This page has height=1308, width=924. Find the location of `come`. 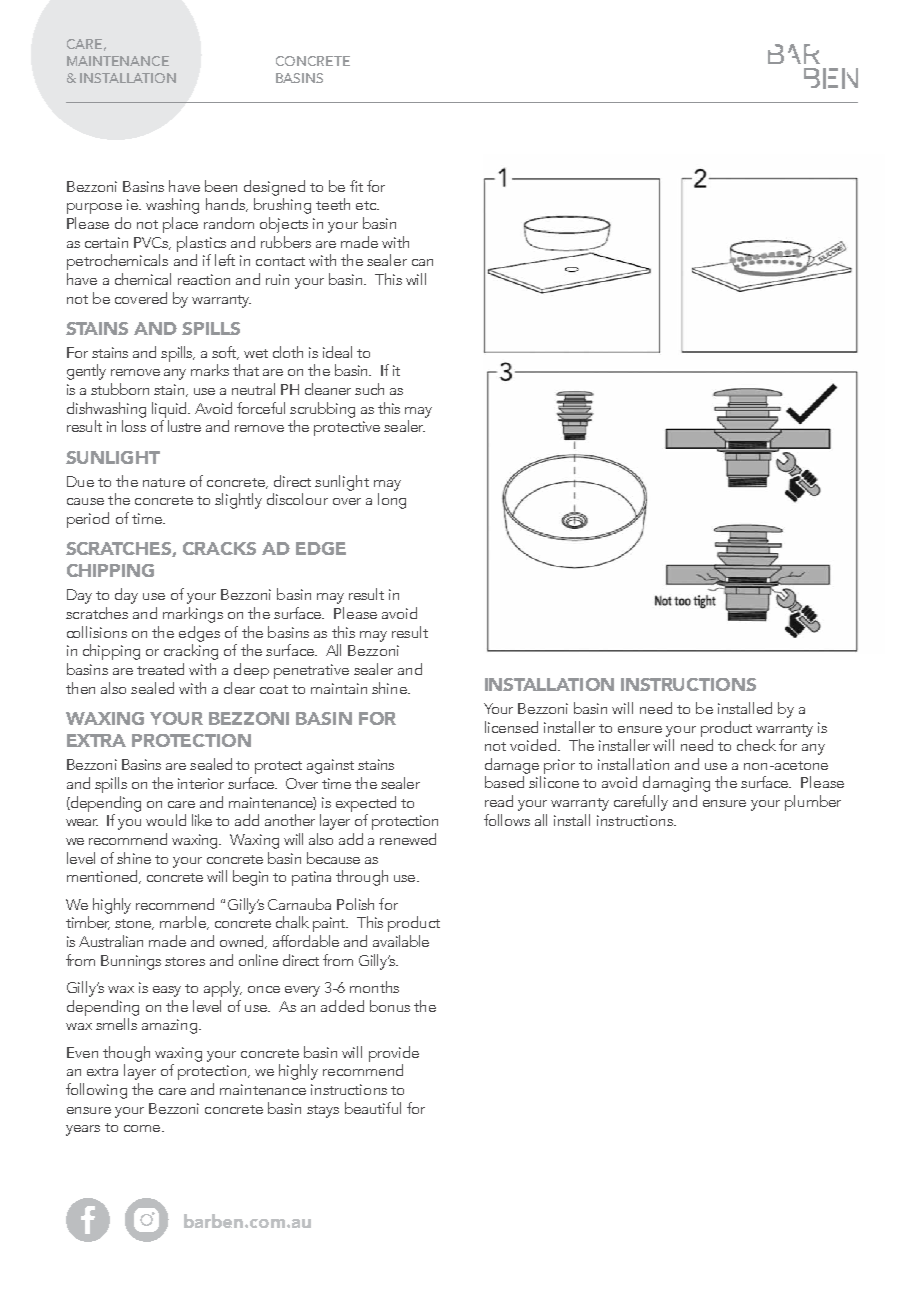

come is located at coordinates (142, 1128).
